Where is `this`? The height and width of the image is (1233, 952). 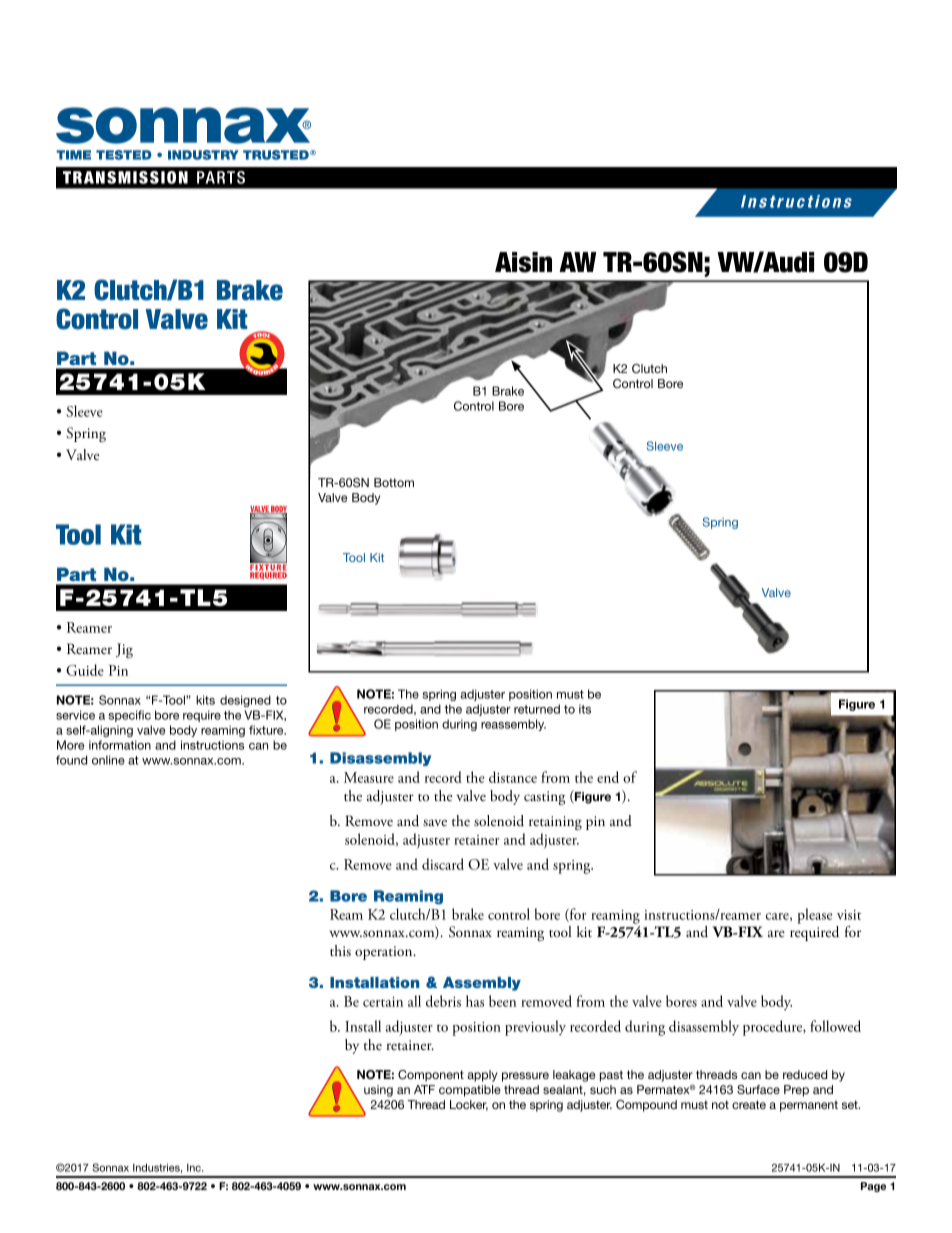
this is located at coordinates (340, 950).
